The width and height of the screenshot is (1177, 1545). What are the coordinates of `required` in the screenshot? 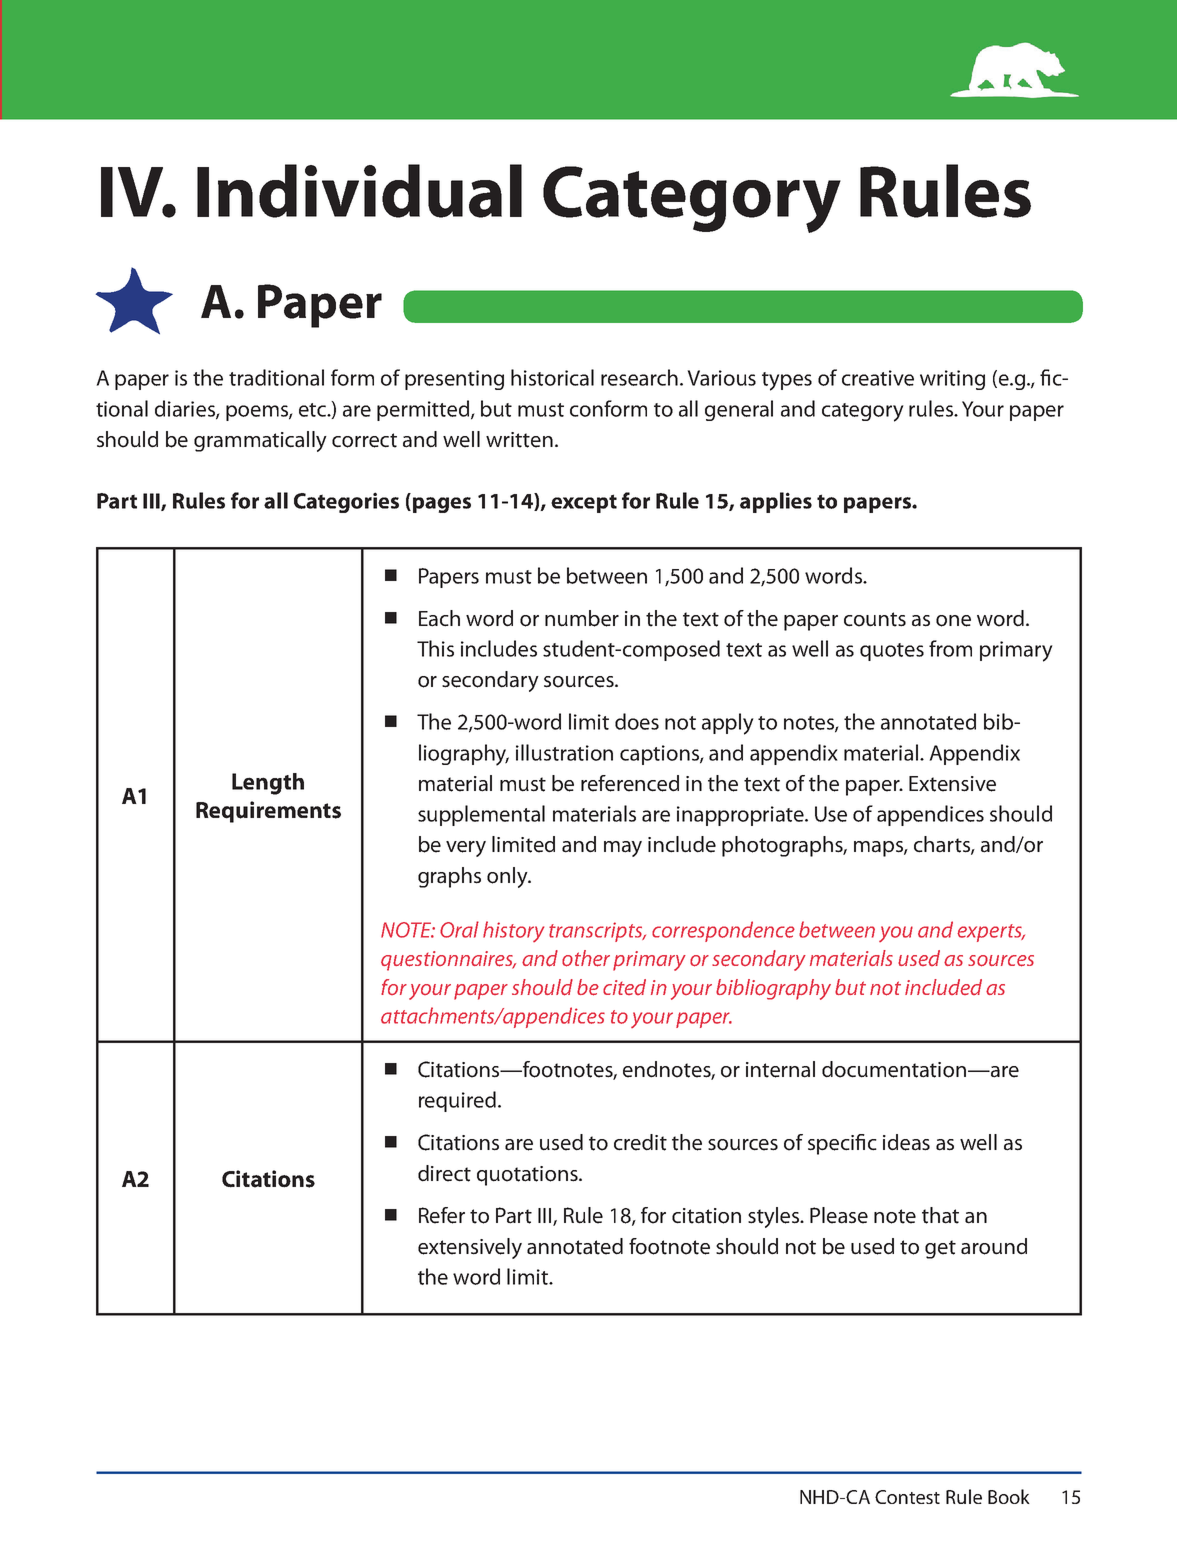 It's located at (457, 1101).
